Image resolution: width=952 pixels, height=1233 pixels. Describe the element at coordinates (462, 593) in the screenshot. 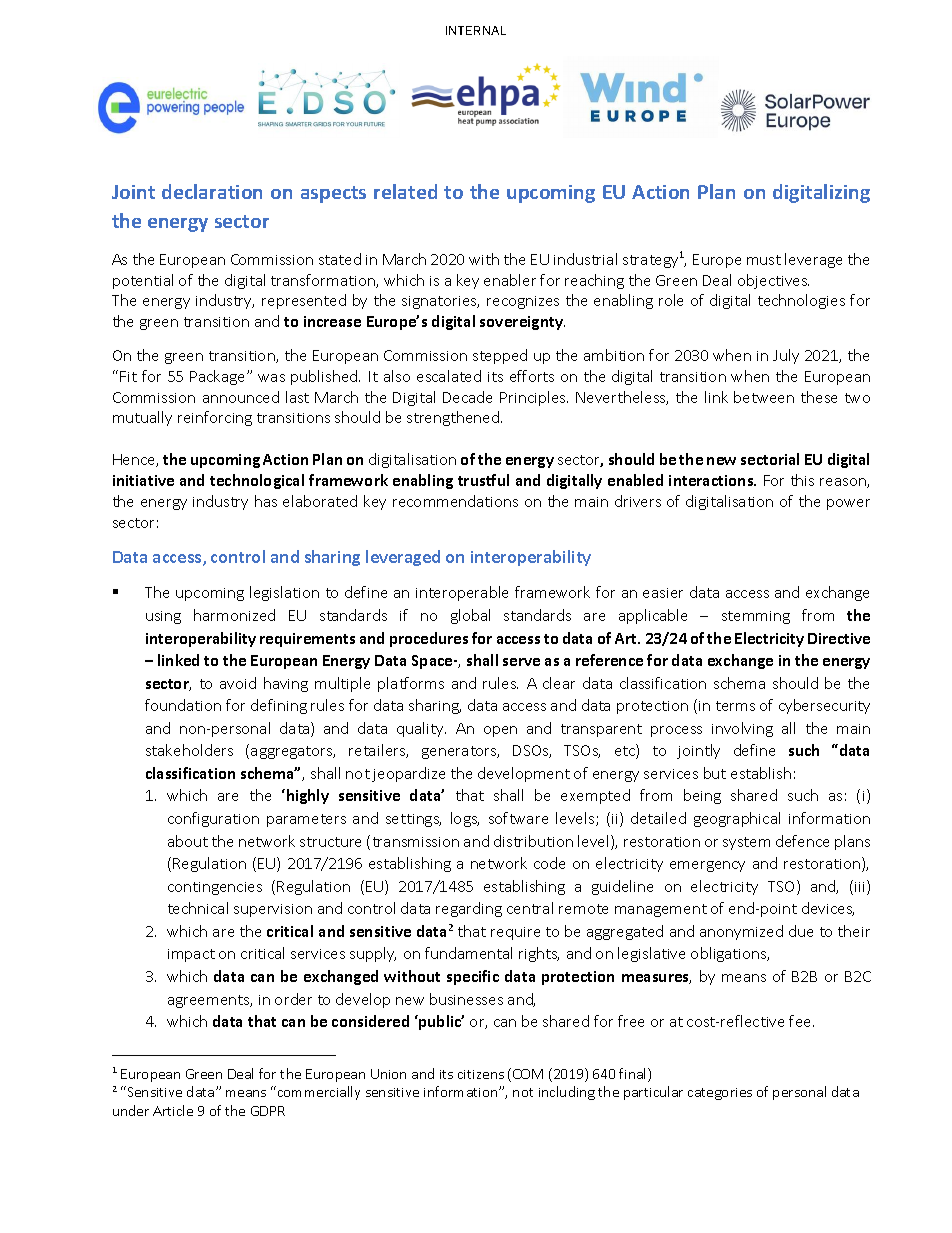

I see `interoperable` at that location.
